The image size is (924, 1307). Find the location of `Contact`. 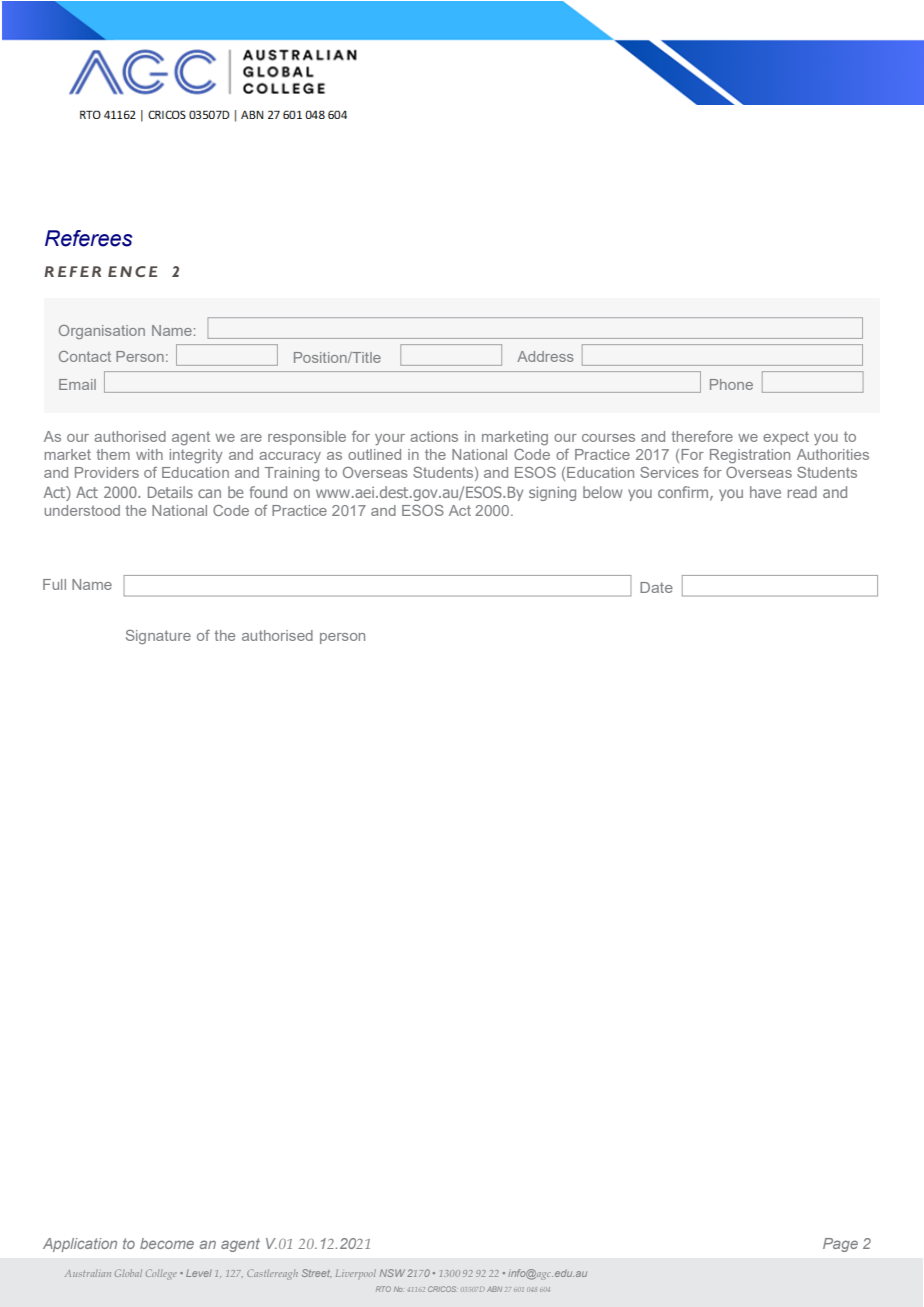

Contact is located at coordinates (85, 356).
